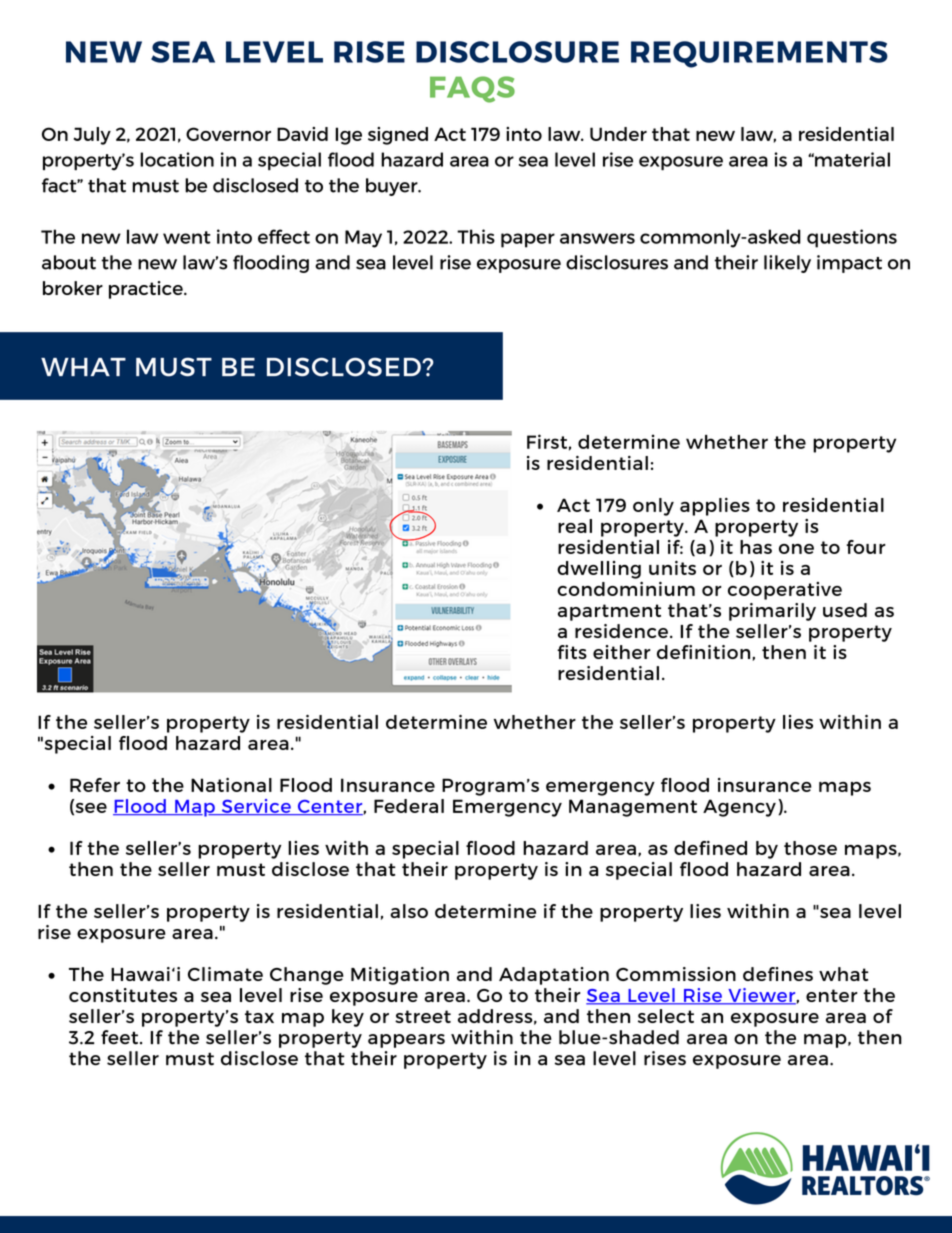 The width and height of the screenshot is (952, 1233). What do you see at coordinates (756, 547) in the screenshot?
I see `has` at bounding box center [756, 547].
